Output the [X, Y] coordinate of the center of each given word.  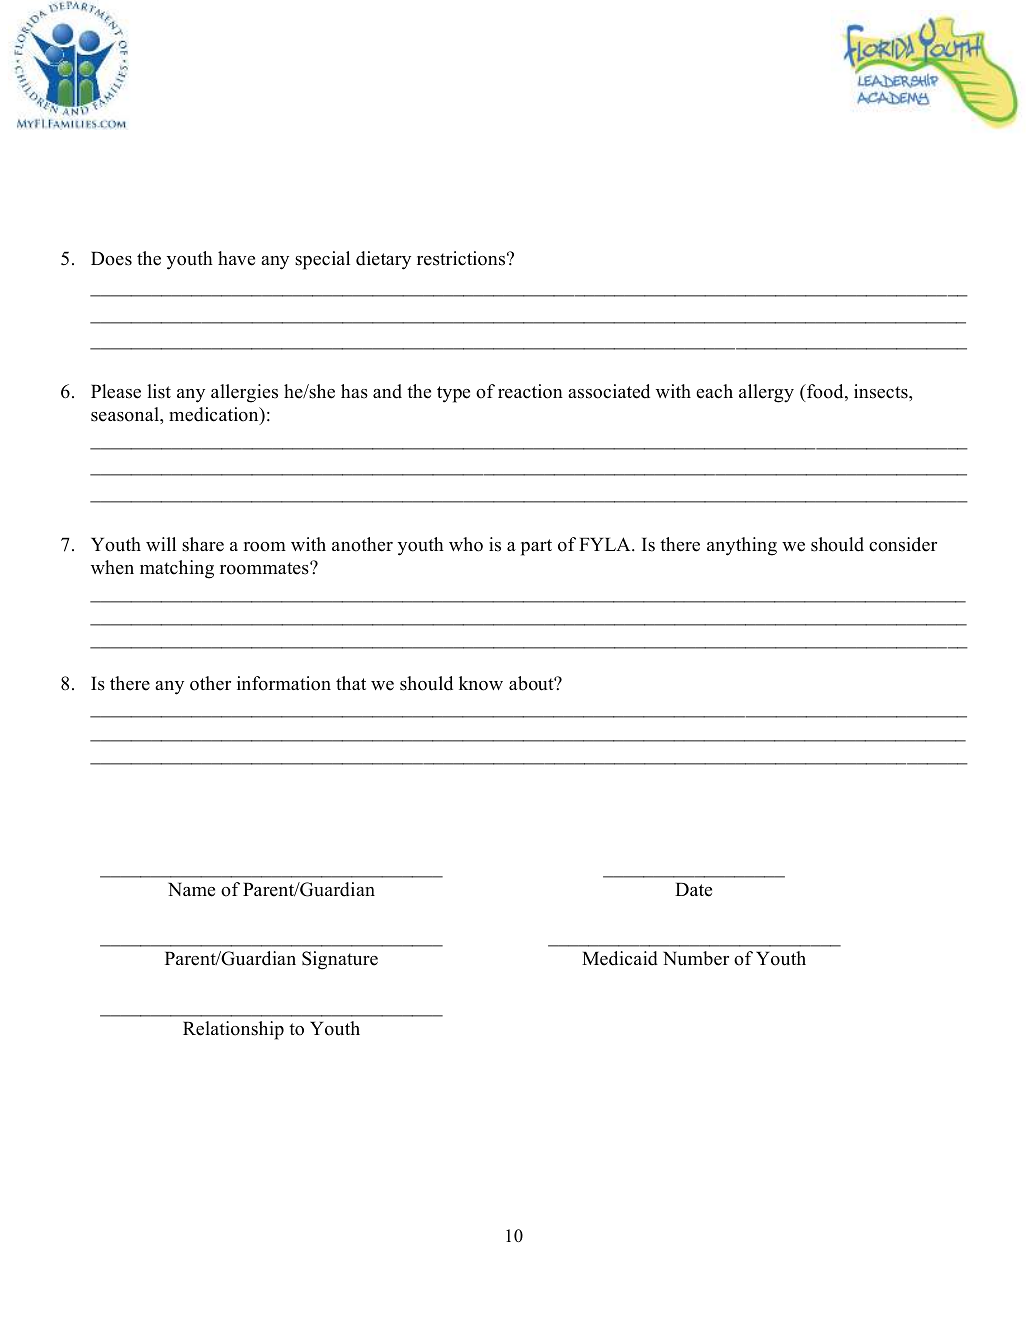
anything [742, 546]
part [536, 547]
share [203, 544]
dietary [383, 260]
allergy [766, 393]
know [481, 683]
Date [693, 889]
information [284, 683]
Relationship [233, 1030]
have [236, 258]
